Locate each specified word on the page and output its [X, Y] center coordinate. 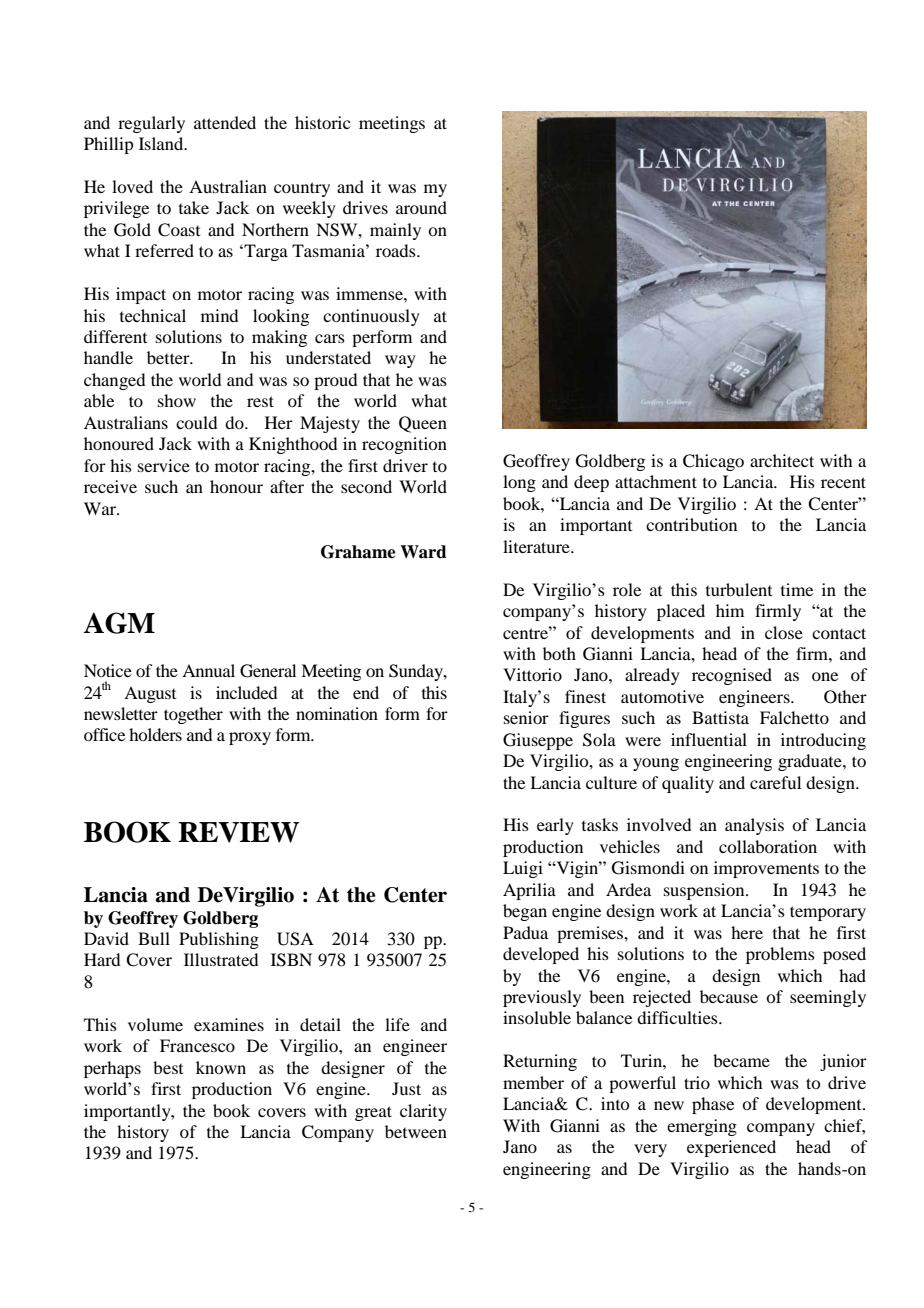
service [164, 465]
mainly [395, 231]
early [555, 826]
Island [162, 143]
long [519, 483]
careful [775, 782]
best [168, 1067]
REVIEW [238, 832]
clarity [423, 1112]
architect [782, 460]
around [421, 207]
